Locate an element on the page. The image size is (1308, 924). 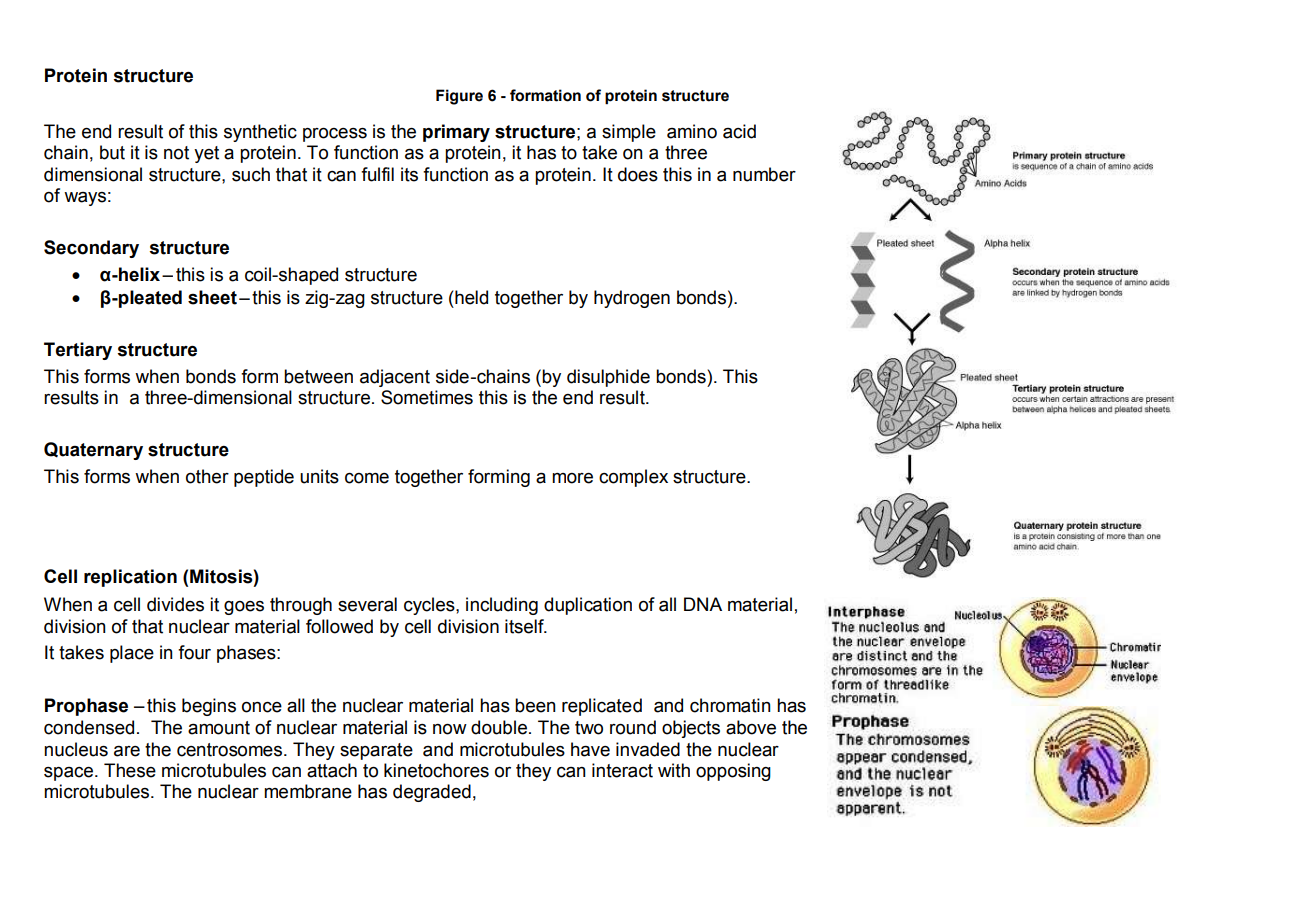
divides is located at coordinates (175, 604).
